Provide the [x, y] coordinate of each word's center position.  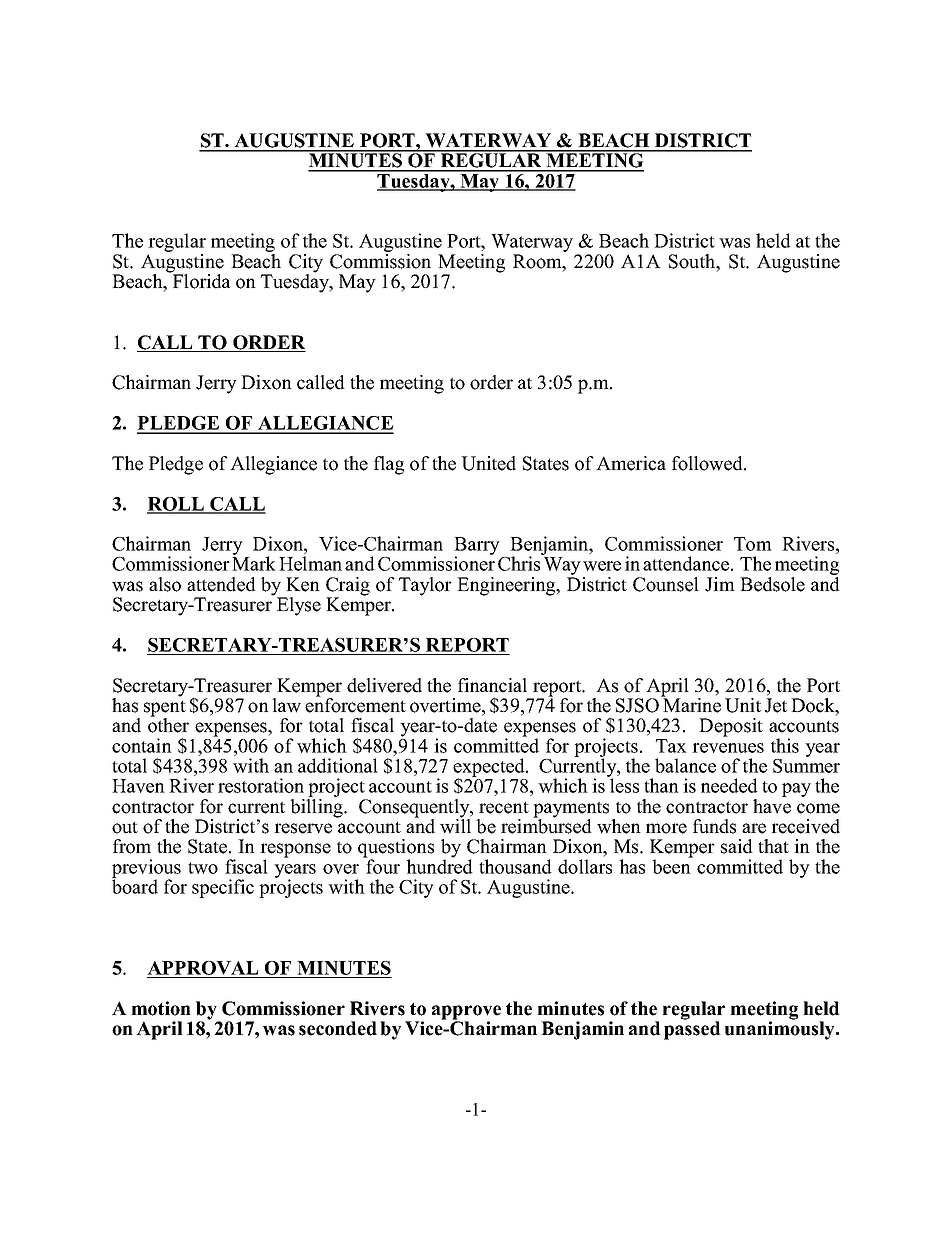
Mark [254, 562]
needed [729, 785]
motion [161, 1008]
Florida [200, 280]
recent [504, 808]
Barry [477, 547]
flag [389, 465]
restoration [261, 785]
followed [708, 463]
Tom [753, 544]
